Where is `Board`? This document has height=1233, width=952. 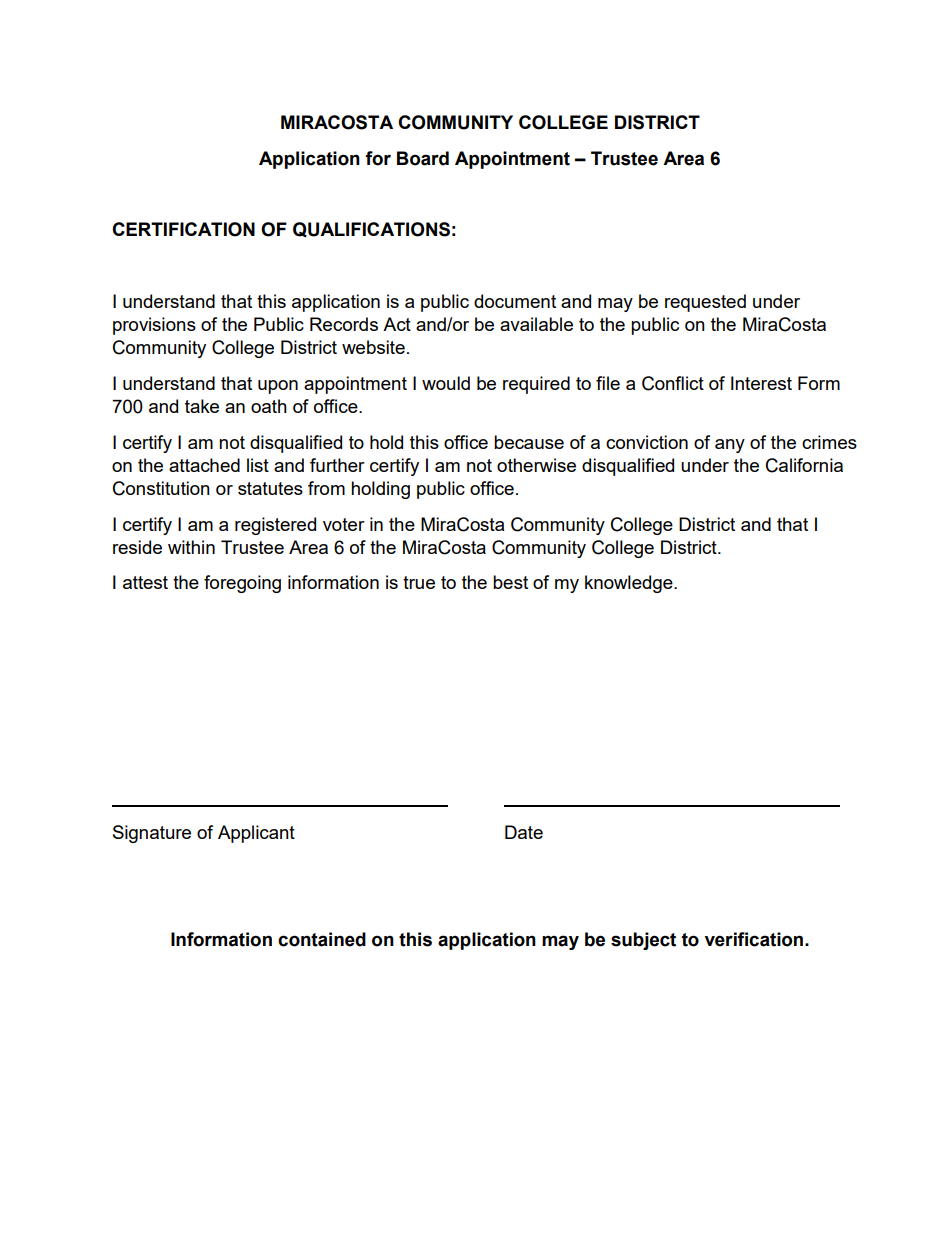
Board is located at coordinates (423, 158).
